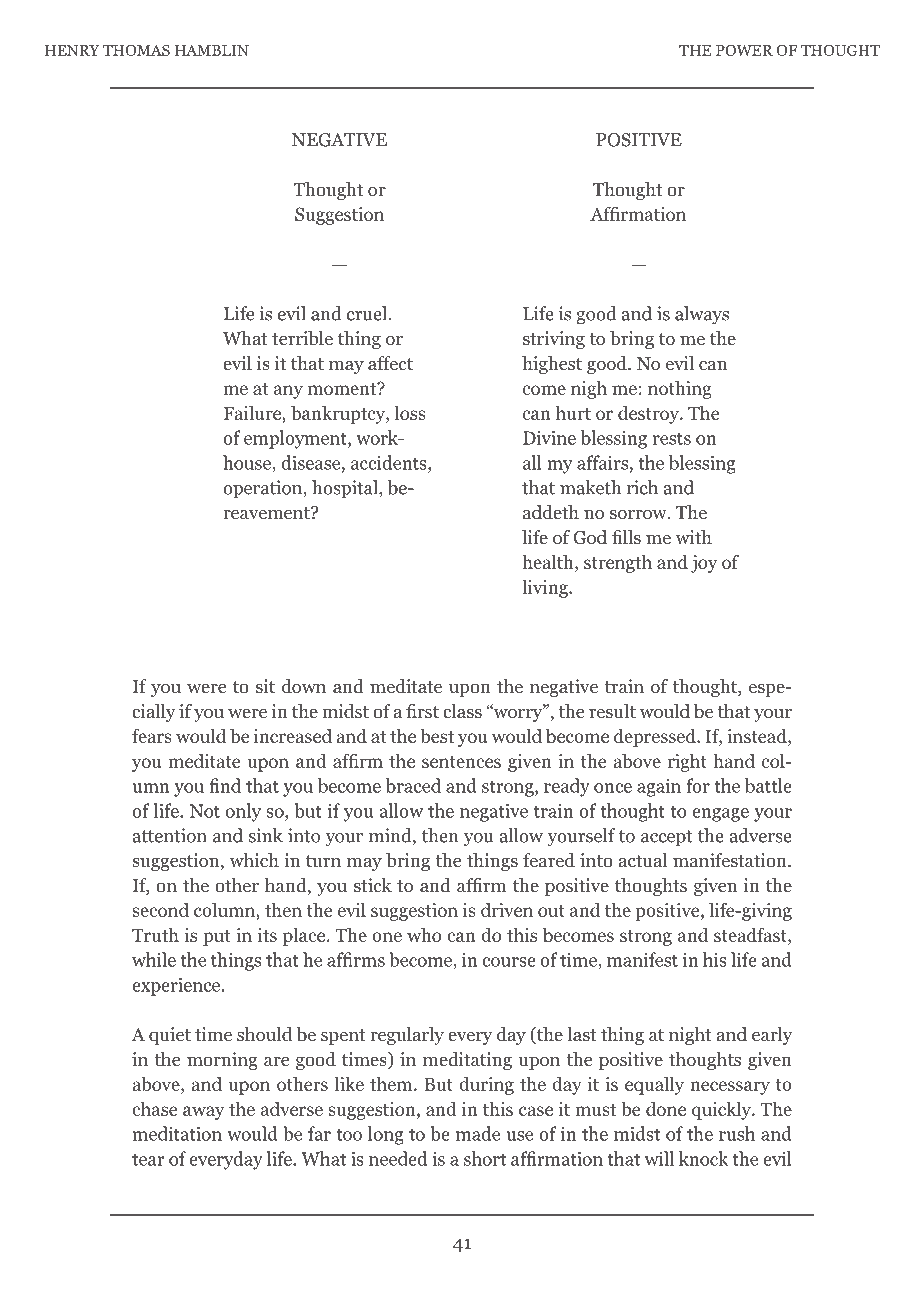  Describe the element at coordinates (212, 50) in the screenshot. I see `HAMBLIN` at that location.
